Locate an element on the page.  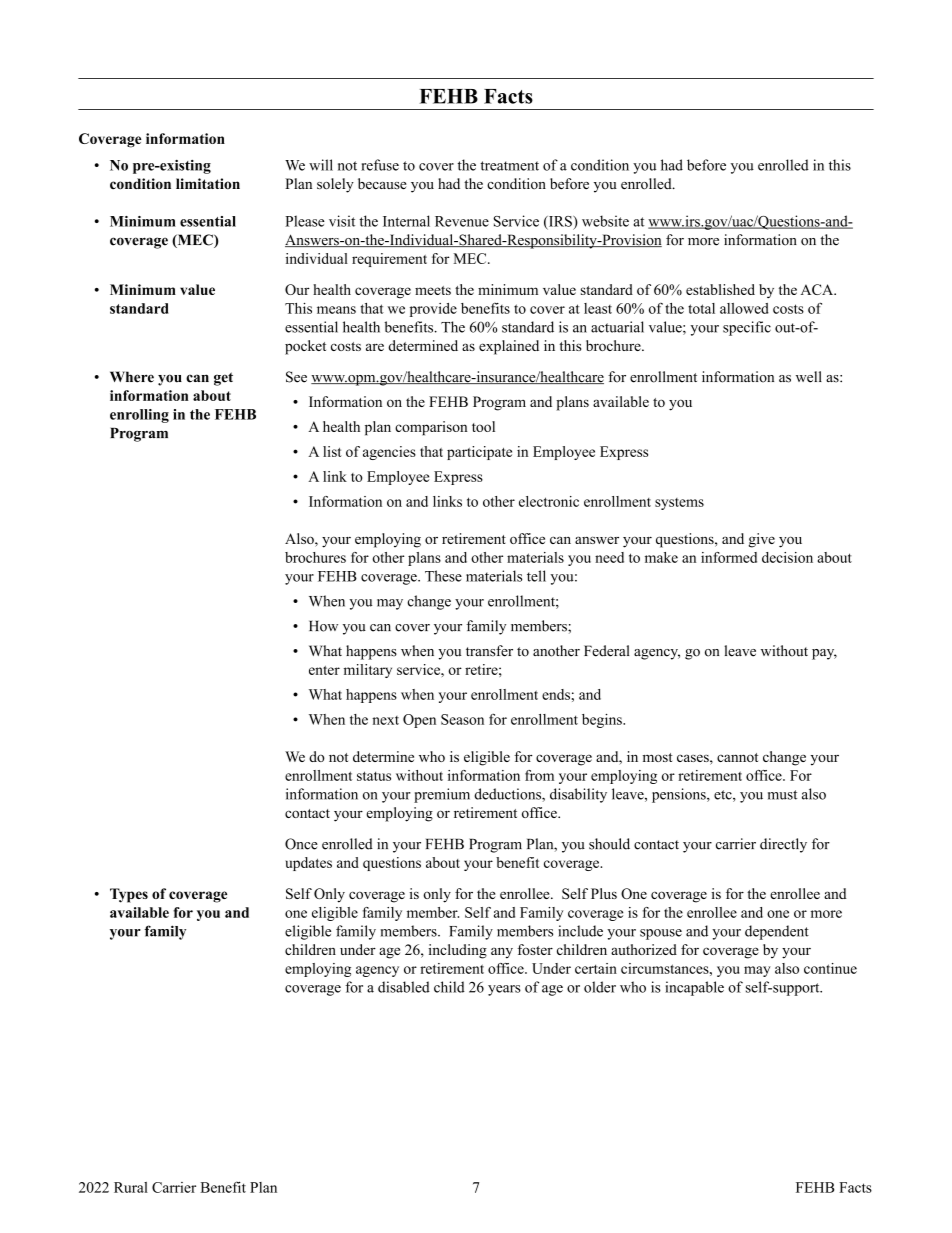
limitation is located at coordinates (208, 183).
